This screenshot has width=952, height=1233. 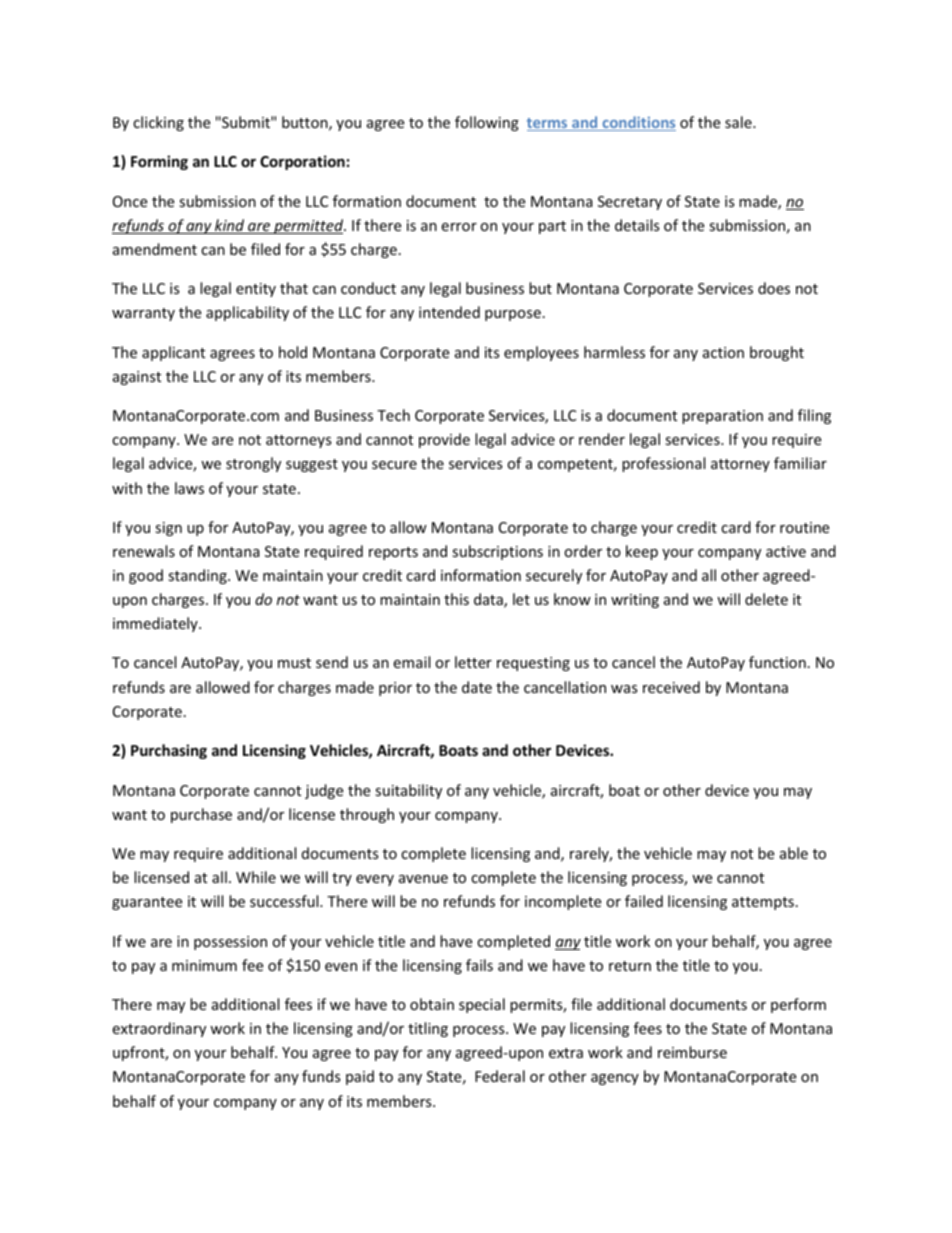 I want to click on Forming, so click(x=159, y=162).
